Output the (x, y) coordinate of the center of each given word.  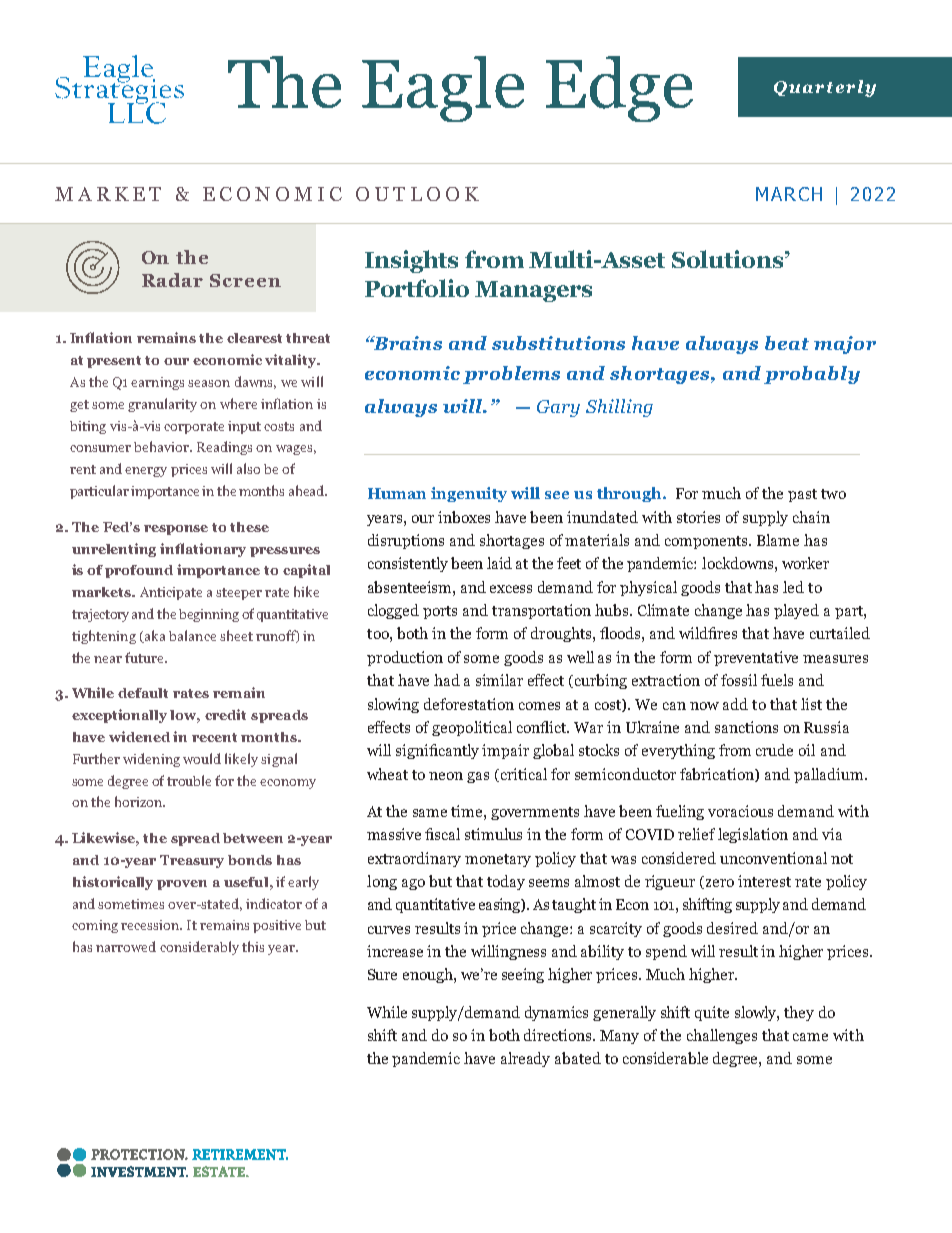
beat (787, 343)
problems (511, 375)
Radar (172, 280)
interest (764, 881)
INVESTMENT (139, 1171)
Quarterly (825, 88)
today (506, 882)
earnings (157, 383)
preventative (756, 658)
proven (182, 885)
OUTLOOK (417, 194)
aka (153, 636)
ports (440, 612)
